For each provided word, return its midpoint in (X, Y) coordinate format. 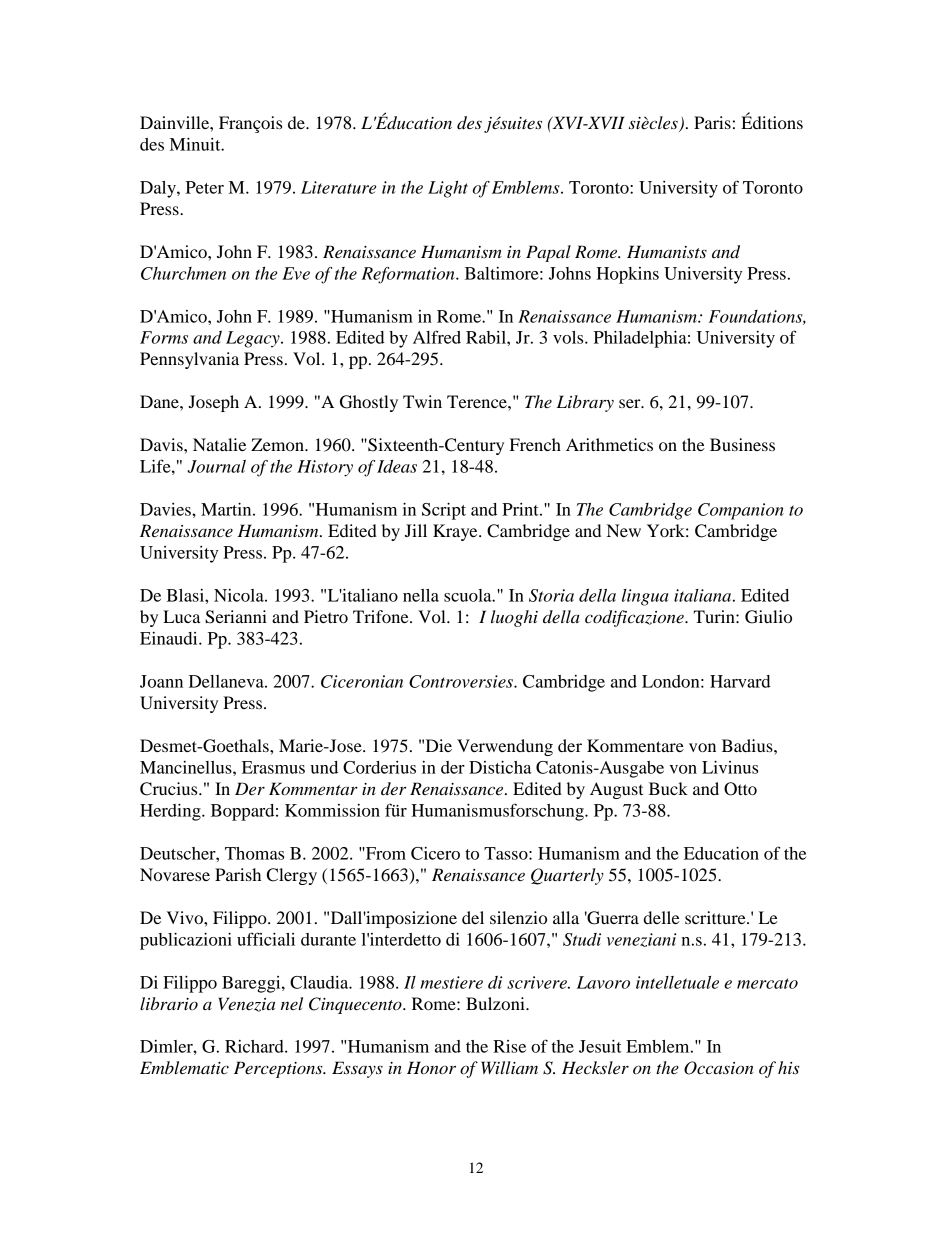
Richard (255, 1046)
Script (444, 511)
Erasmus (273, 767)
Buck (668, 788)
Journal (216, 466)
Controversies (462, 681)
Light (448, 189)
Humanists (667, 251)
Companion (741, 511)
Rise (509, 1046)
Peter (205, 187)
